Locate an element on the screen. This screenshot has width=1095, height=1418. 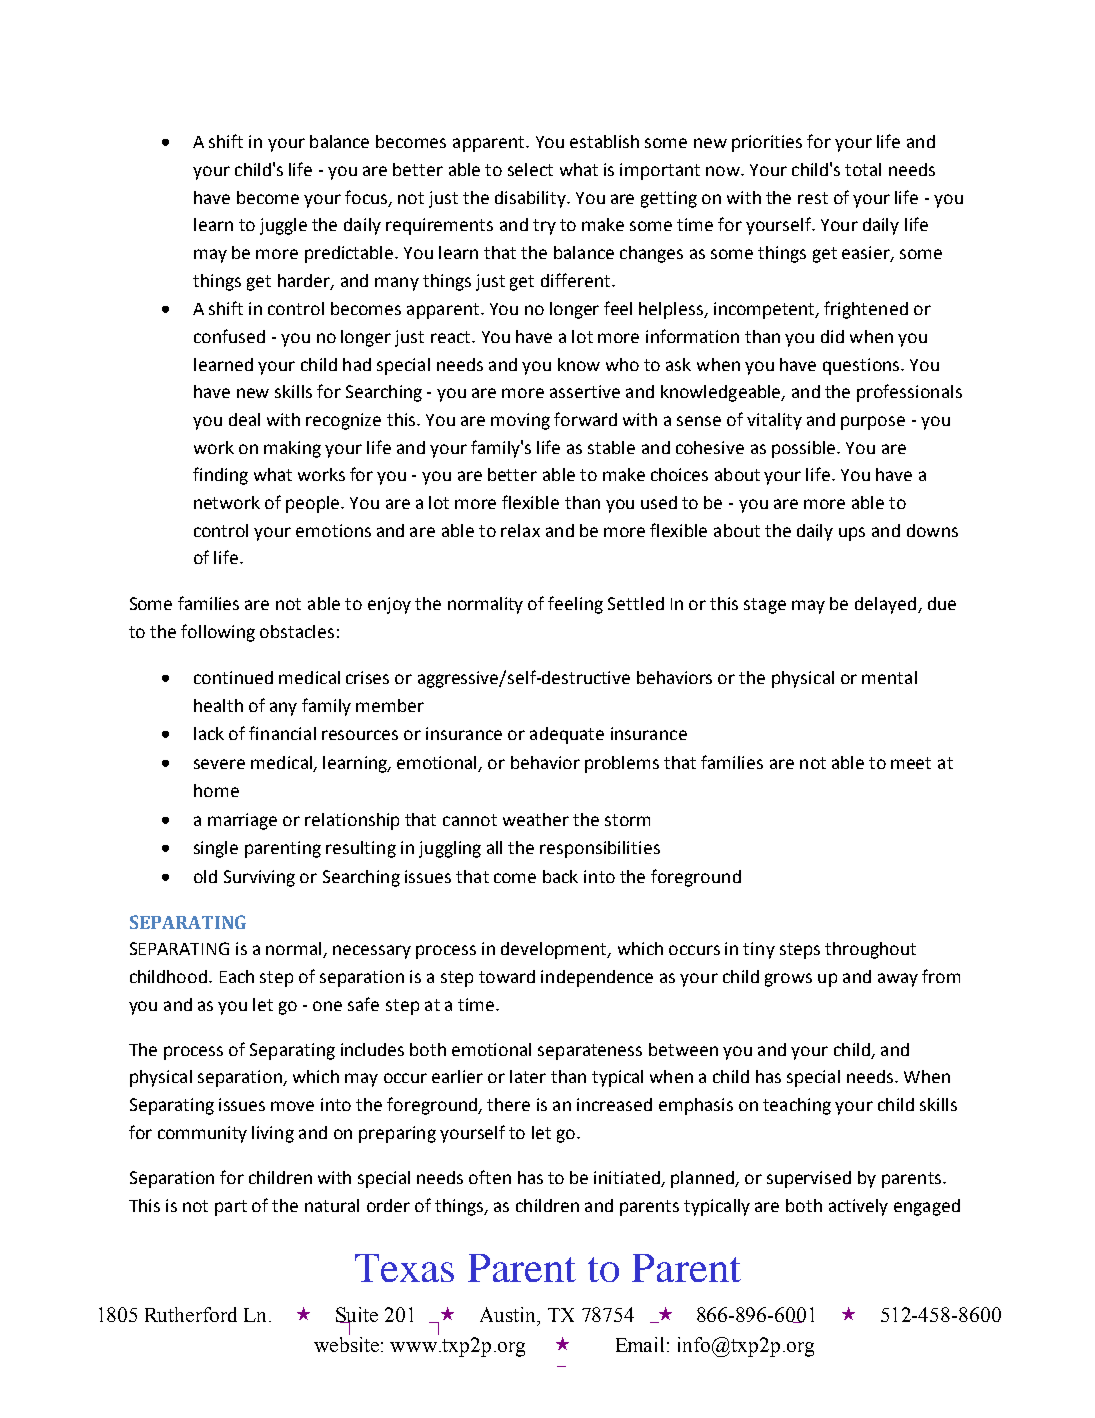
total is located at coordinates (863, 169).
